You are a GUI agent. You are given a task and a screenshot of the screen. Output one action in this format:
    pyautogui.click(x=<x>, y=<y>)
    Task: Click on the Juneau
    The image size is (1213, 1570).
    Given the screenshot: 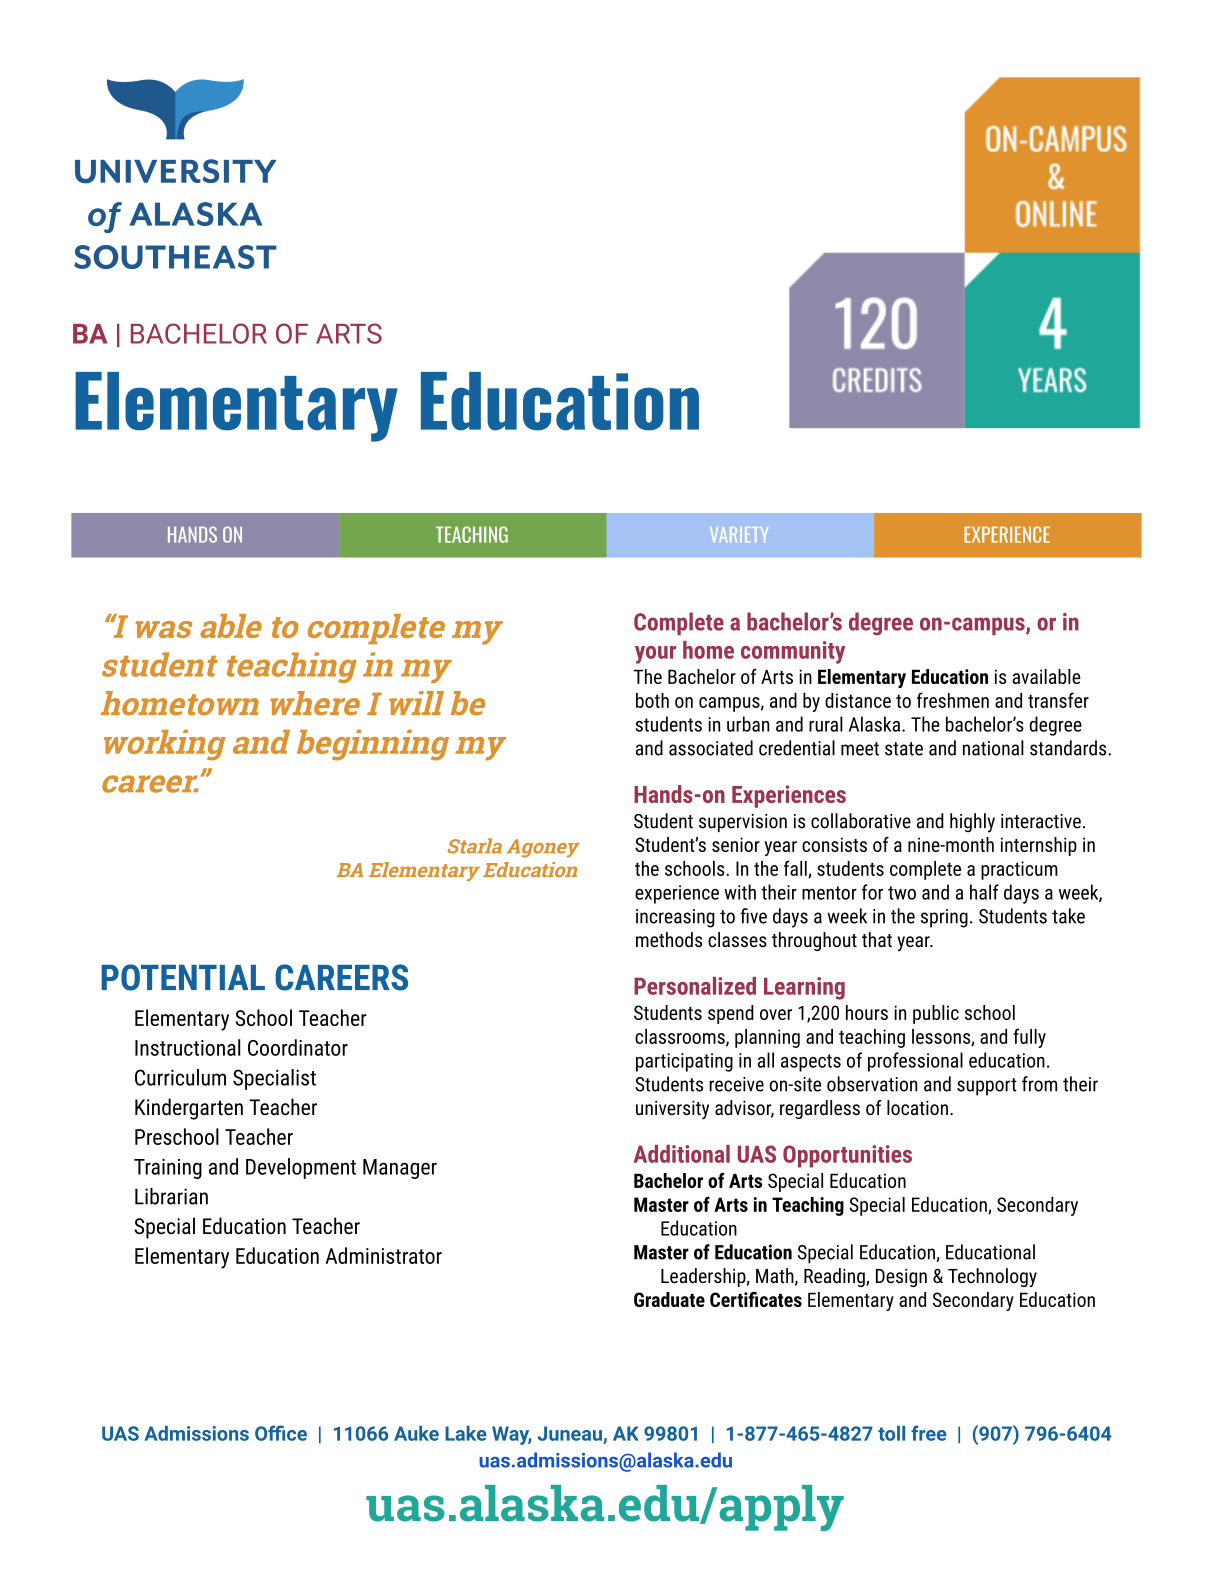 What is the action you would take?
    pyautogui.click(x=570, y=1433)
